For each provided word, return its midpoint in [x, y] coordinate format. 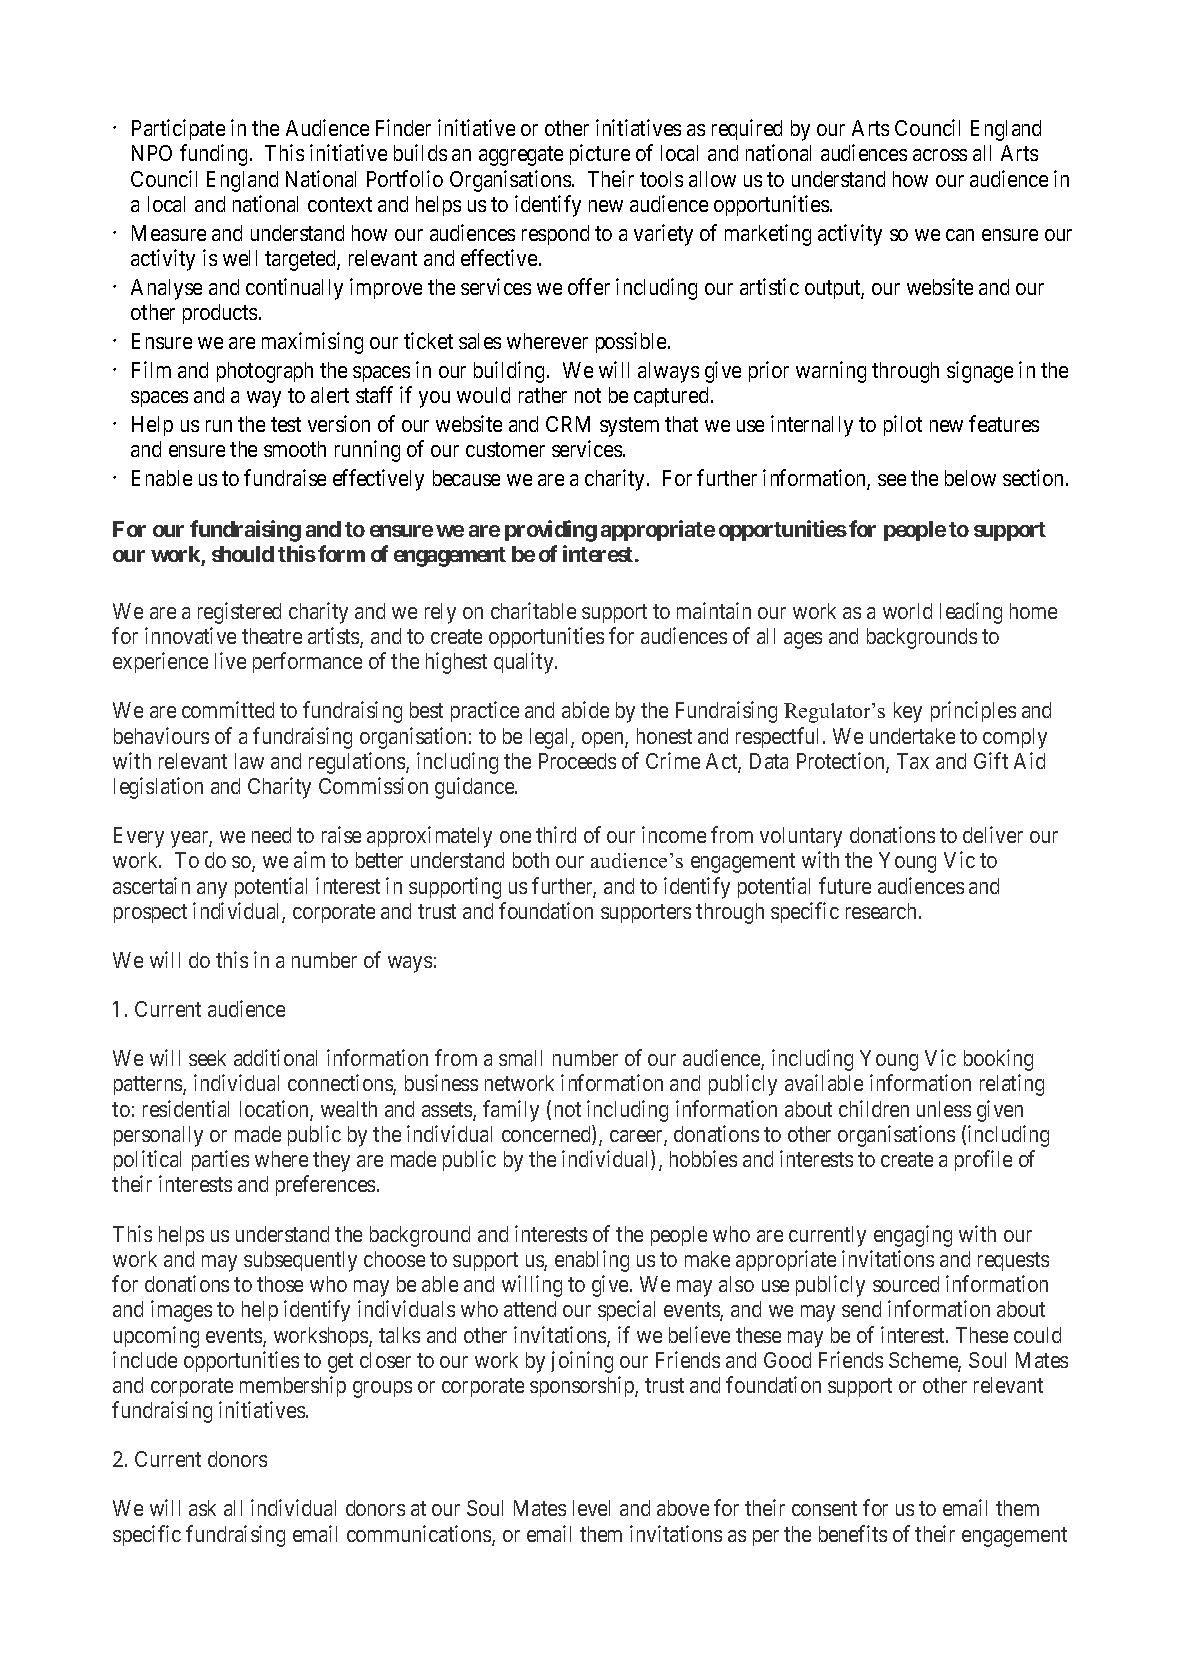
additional [275, 1057]
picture [600, 154]
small [520, 1058]
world [907, 611]
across [940, 155]
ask [202, 1508]
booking [998, 1060]
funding [215, 155]
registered [239, 613]
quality [525, 663]
